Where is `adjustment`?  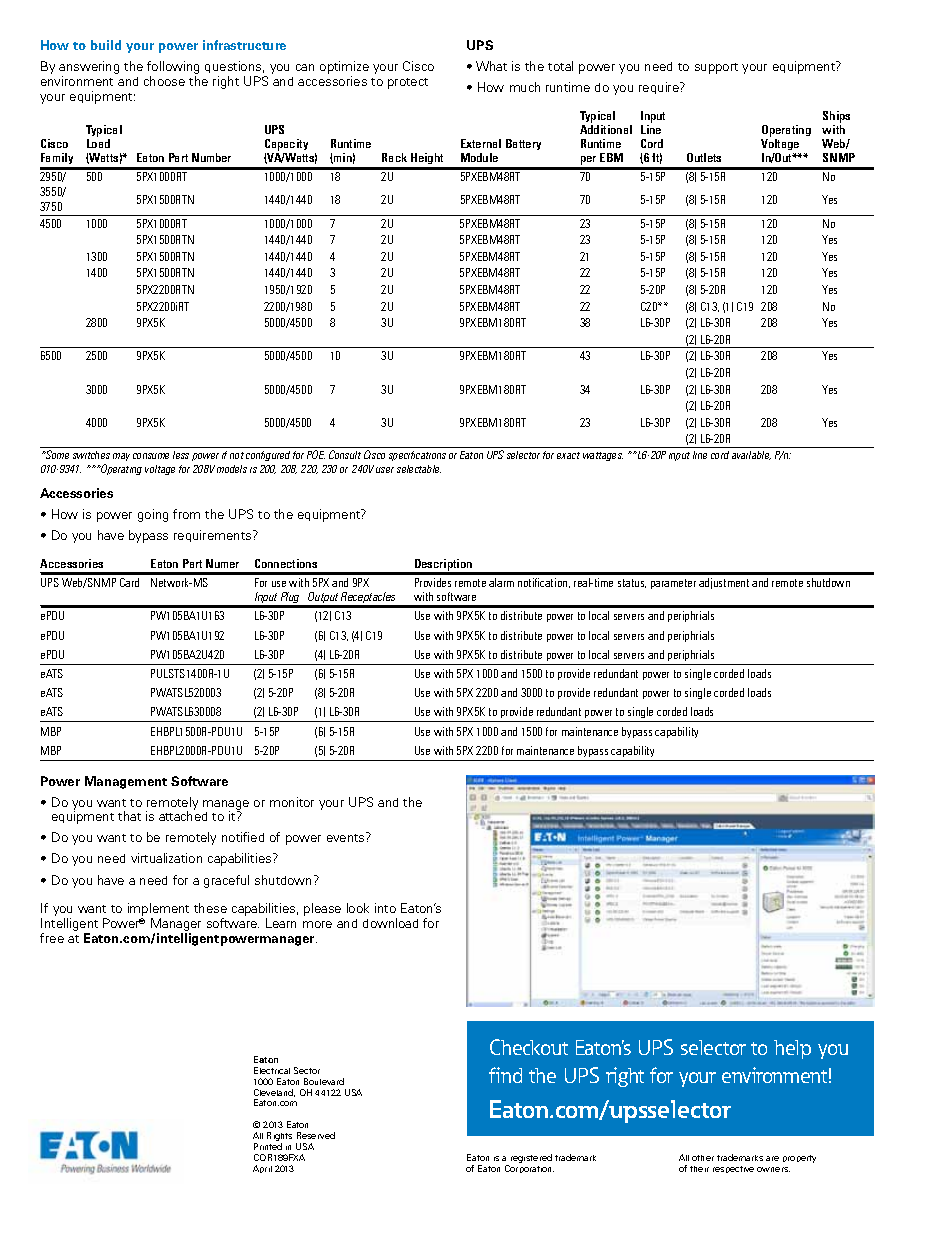 adjustment is located at coordinates (724, 583).
